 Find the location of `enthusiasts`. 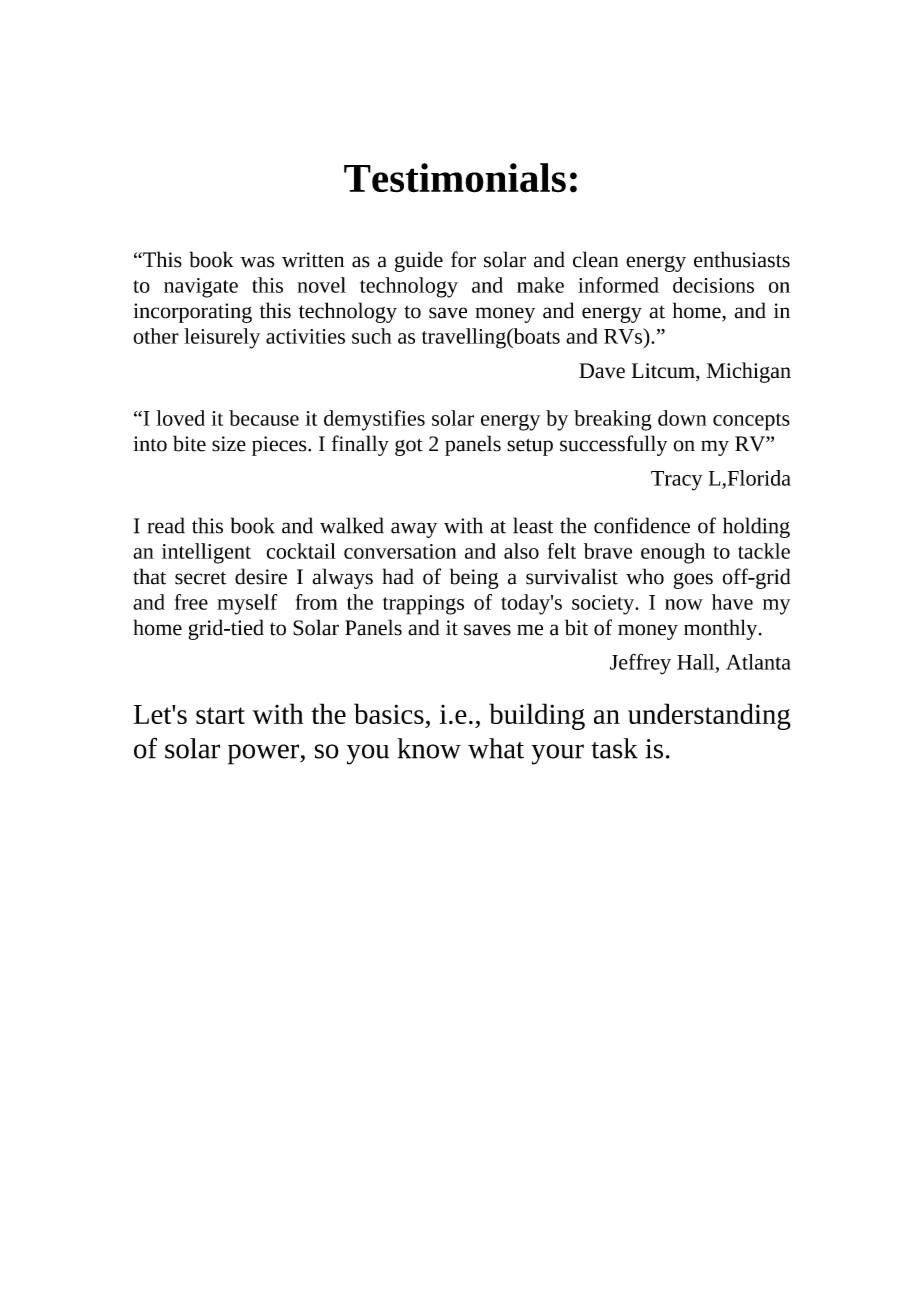

enthusiasts is located at coordinates (742, 259).
